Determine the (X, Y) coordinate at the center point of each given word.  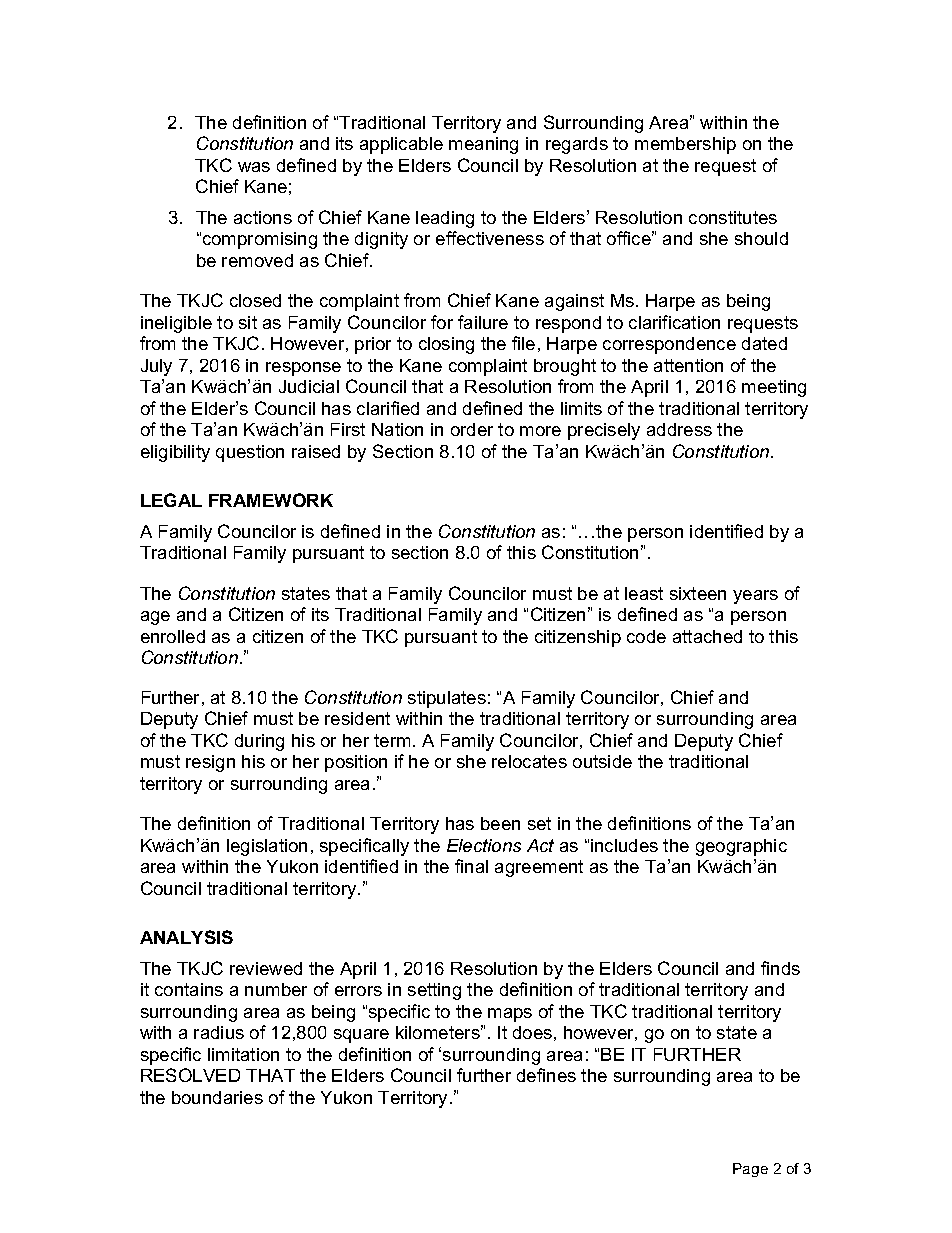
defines (546, 1075)
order (472, 429)
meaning (483, 145)
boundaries (217, 1097)
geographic (741, 847)
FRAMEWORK (271, 500)
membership (685, 145)
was (254, 167)
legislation (267, 847)
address (679, 429)
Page (750, 1170)
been (500, 823)
